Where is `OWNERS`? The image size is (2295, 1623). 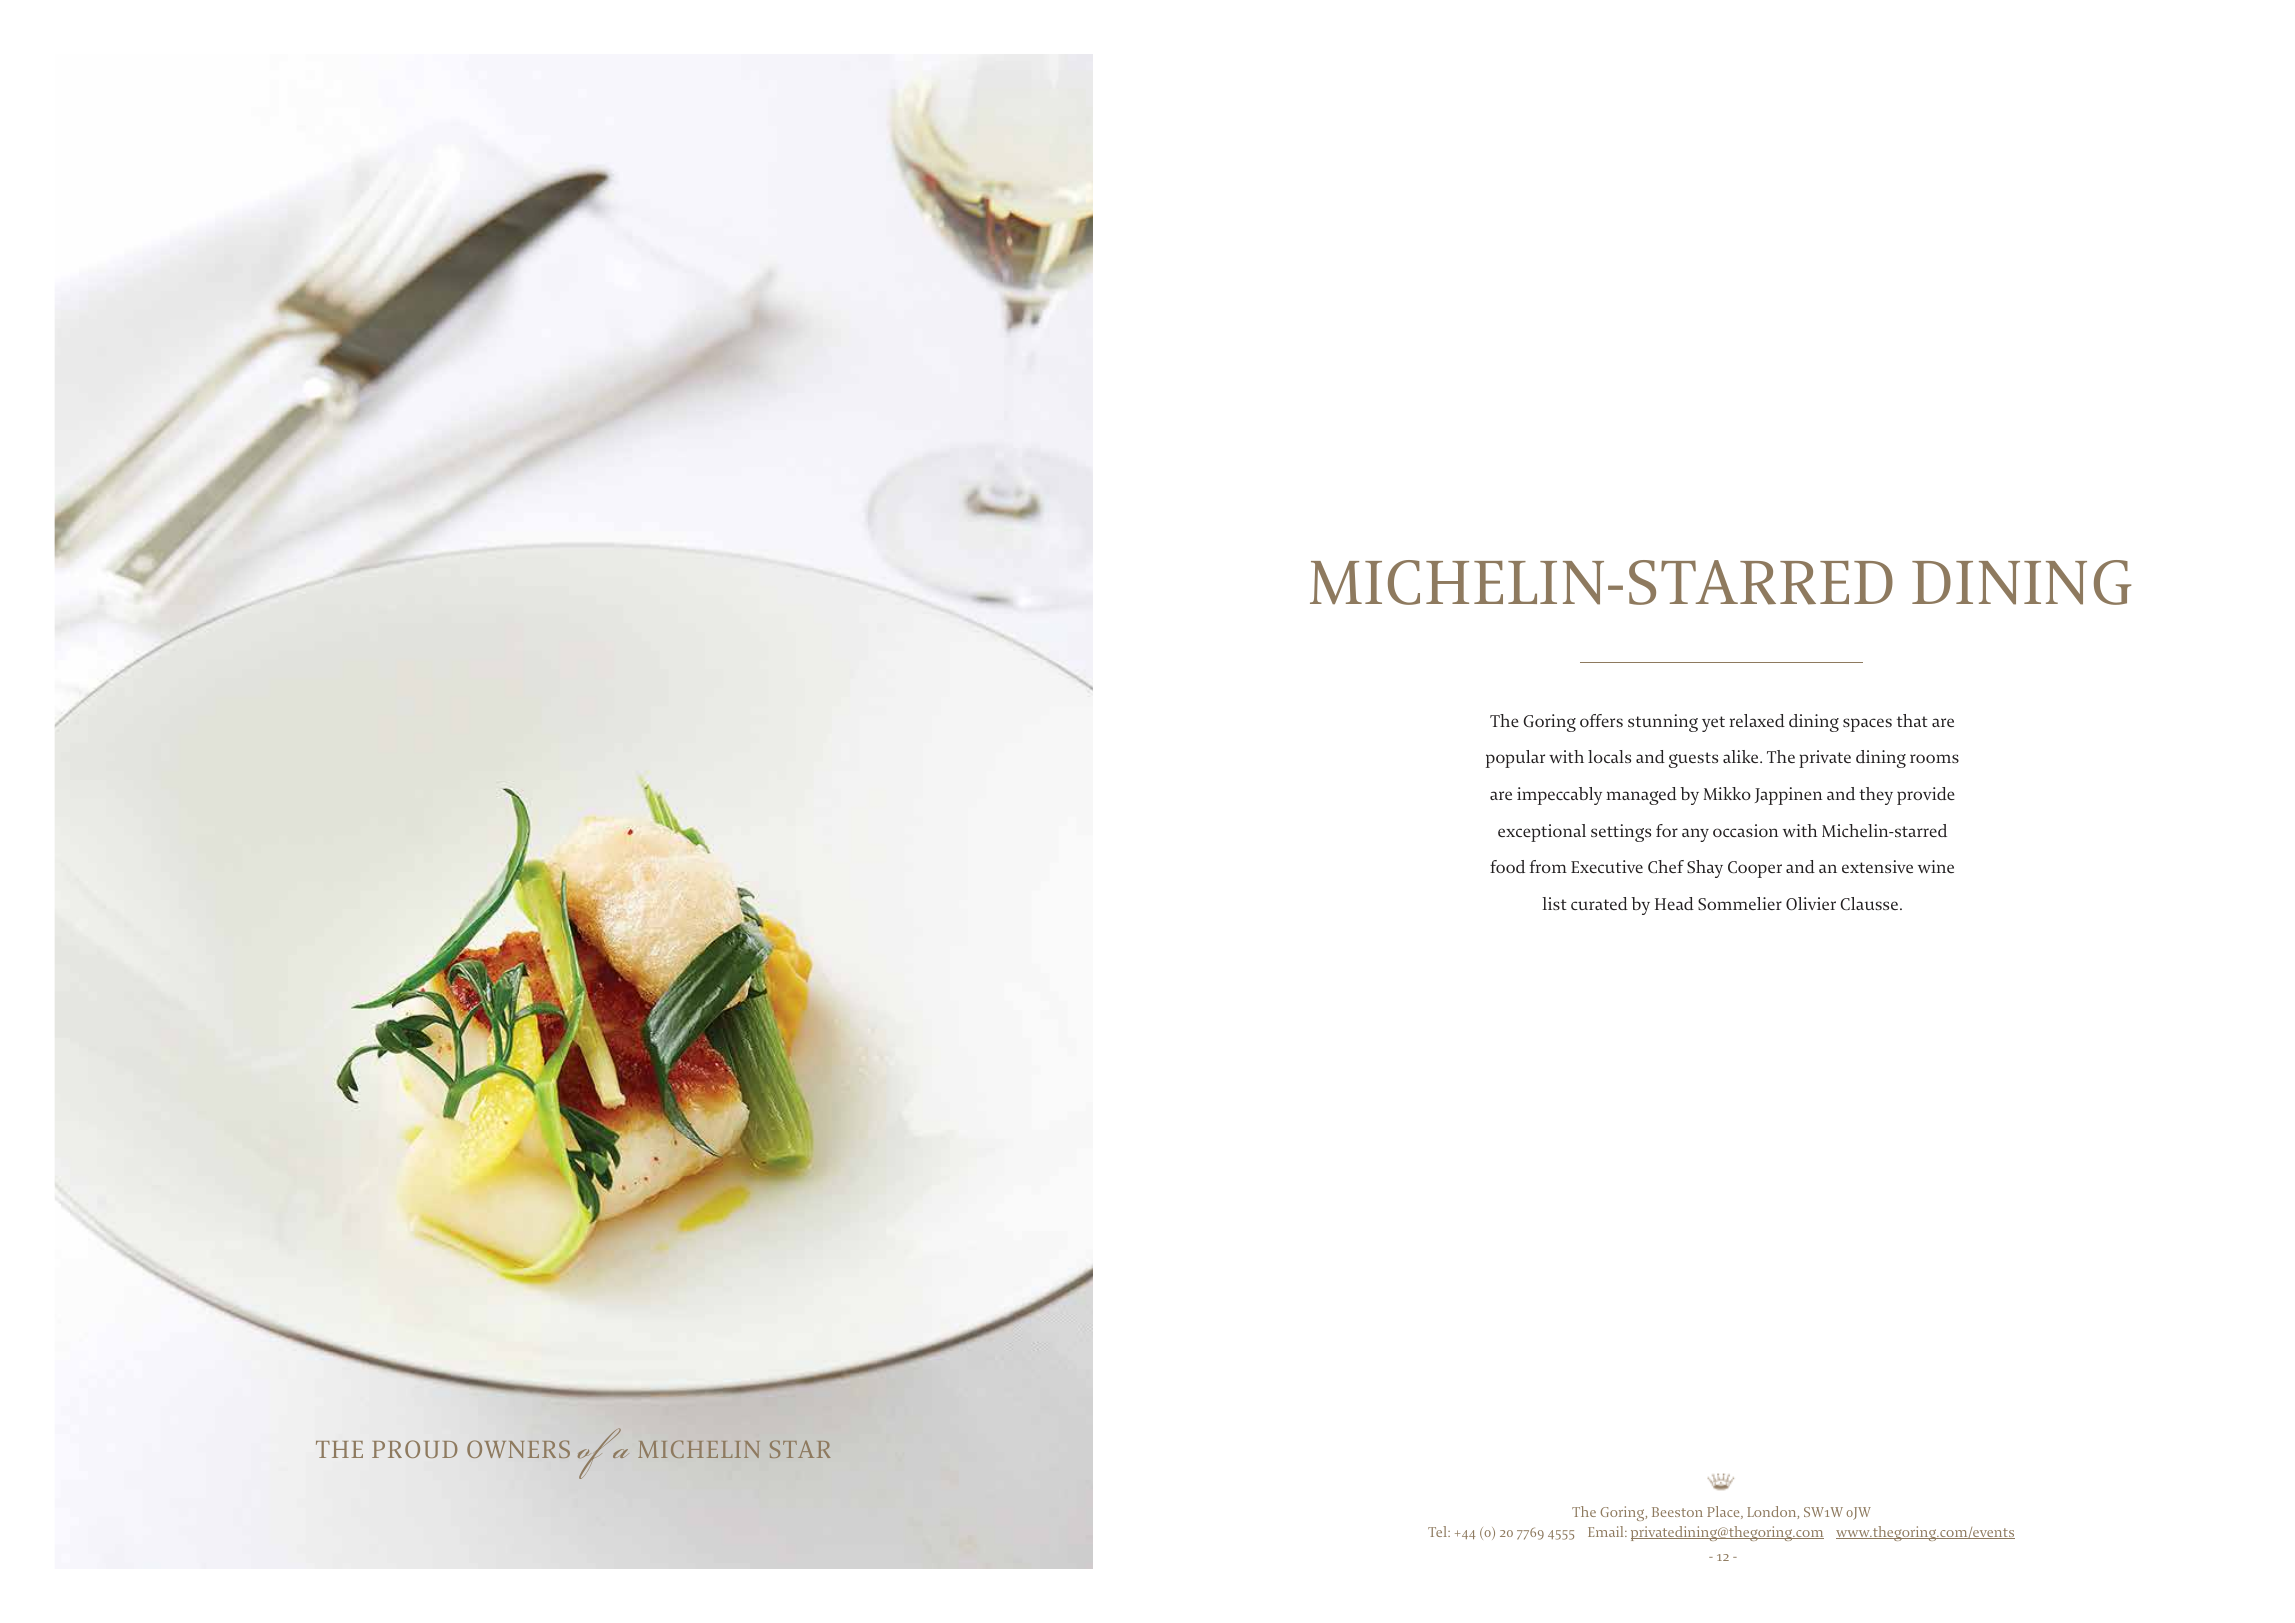 OWNERS is located at coordinates (518, 1449).
